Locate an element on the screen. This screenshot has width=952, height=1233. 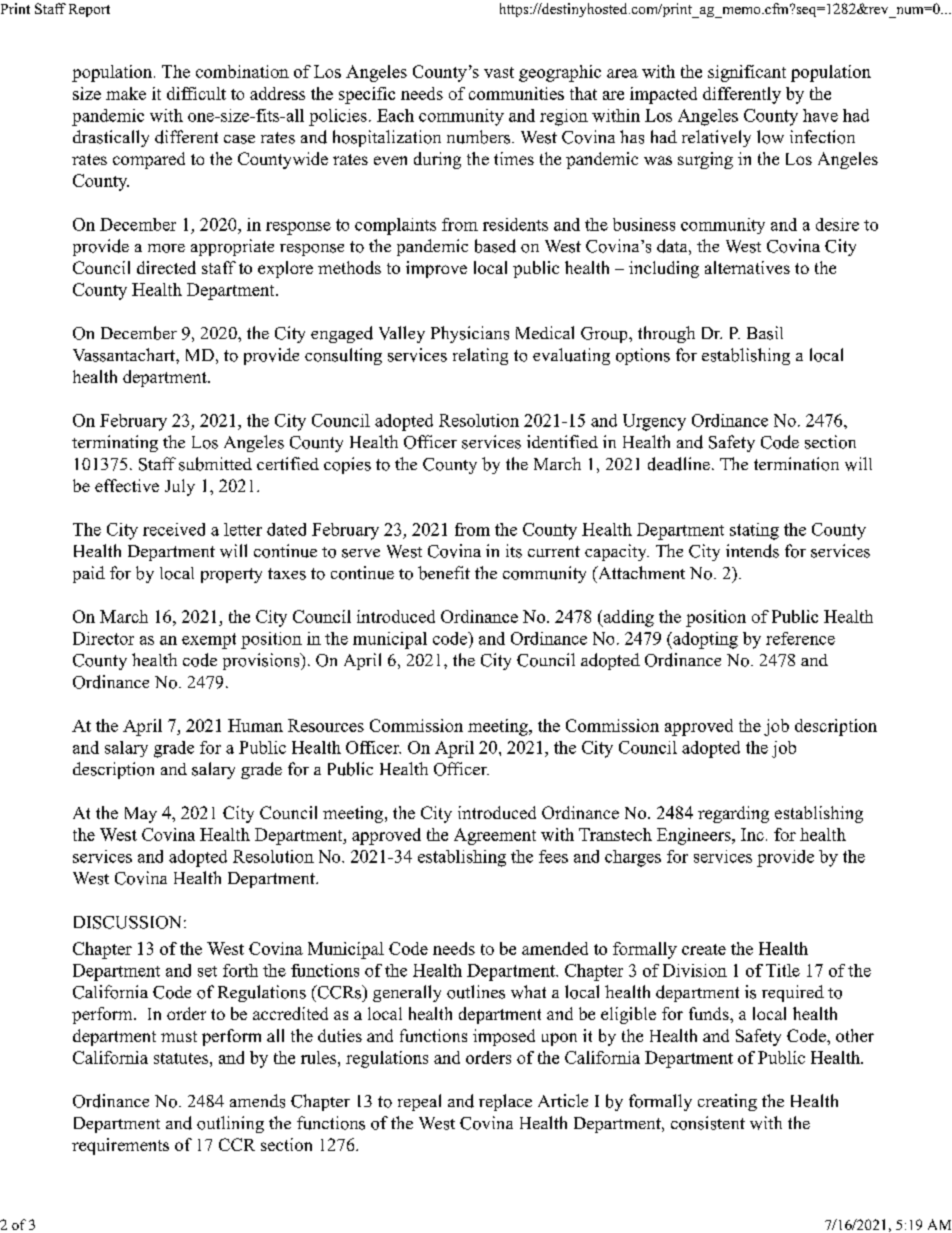
outlining is located at coordinates (230, 1124).
